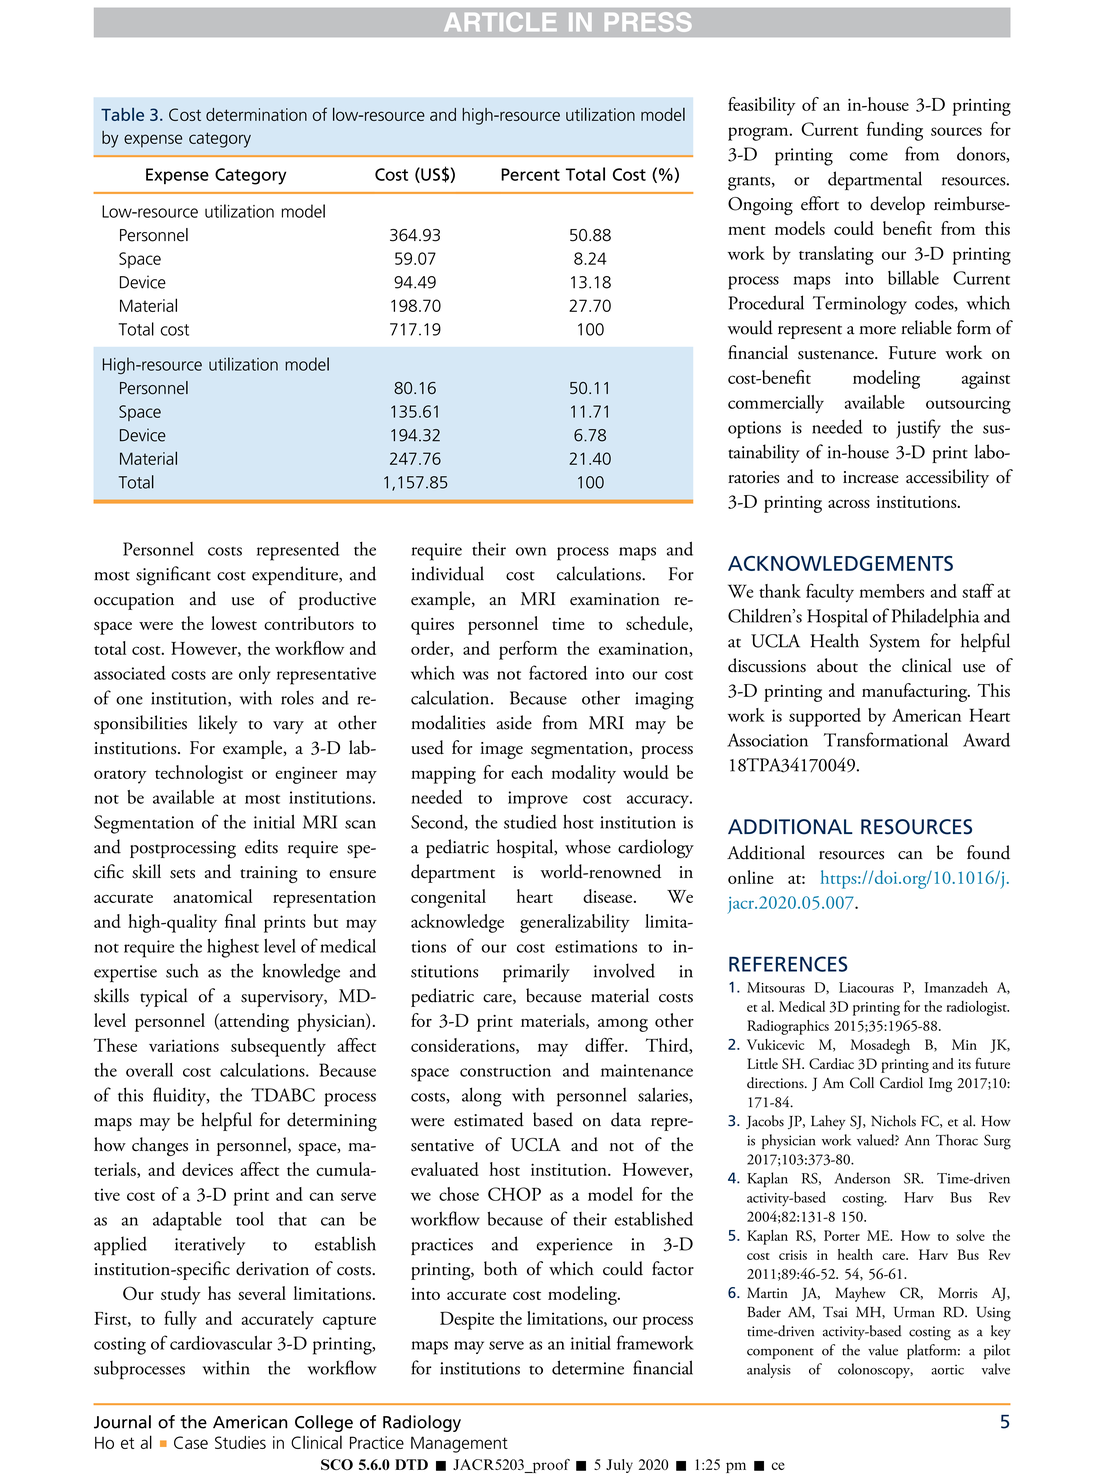 This screenshot has width=1104, height=1483. What do you see at coordinates (895, 131) in the screenshot?
I see `funding` at bounding box center [895, 131].
